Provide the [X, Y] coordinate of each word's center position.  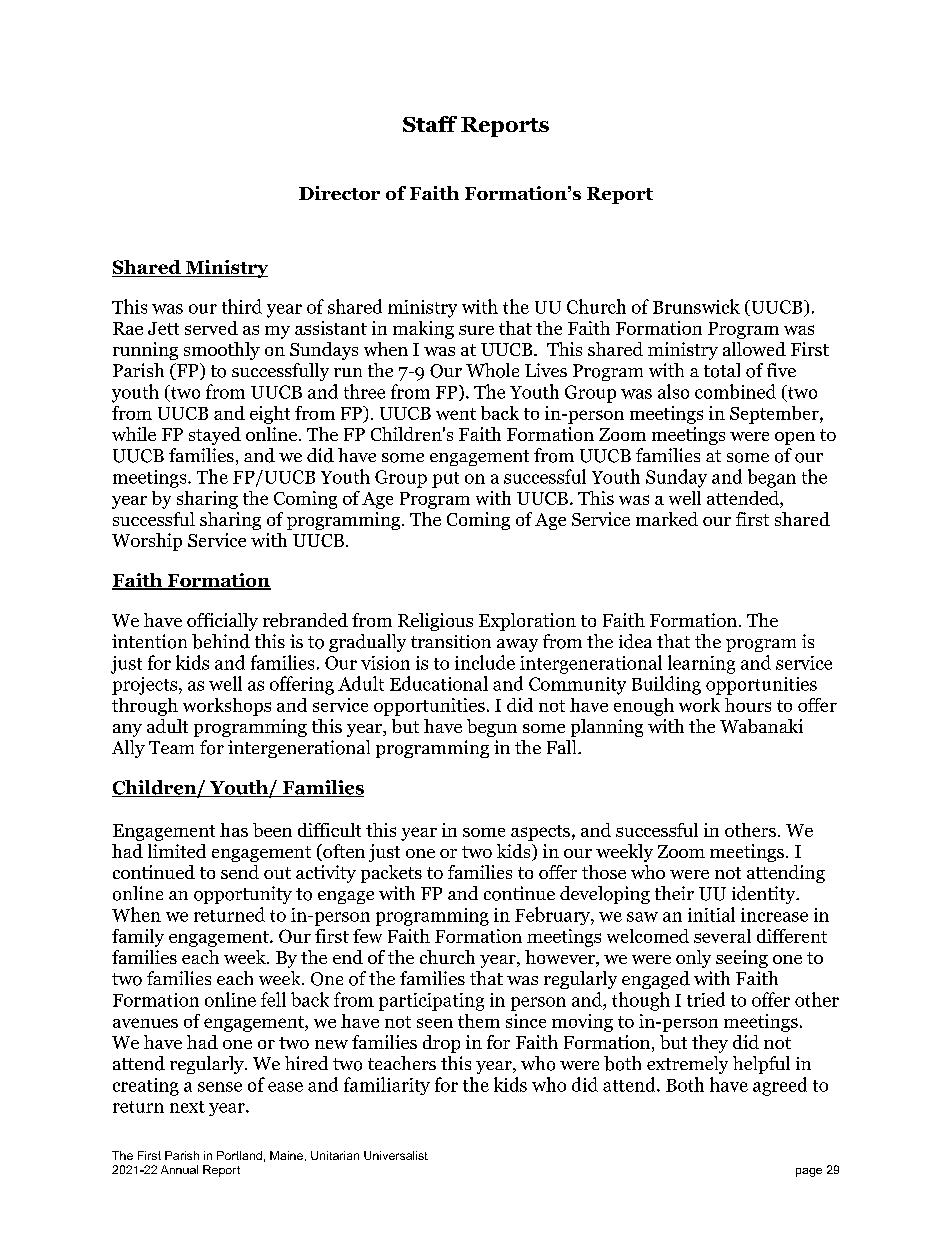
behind [221, 641]
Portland [239, 1155]
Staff [430, 124]
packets [391, 874]
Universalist [396, 1155]
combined [735, 391]
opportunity [243, 895]
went [456, 414]
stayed [215, 436]
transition [451, 642]
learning [701, 664]
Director [339, 193]
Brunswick [696, 306]
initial [711, 914]
